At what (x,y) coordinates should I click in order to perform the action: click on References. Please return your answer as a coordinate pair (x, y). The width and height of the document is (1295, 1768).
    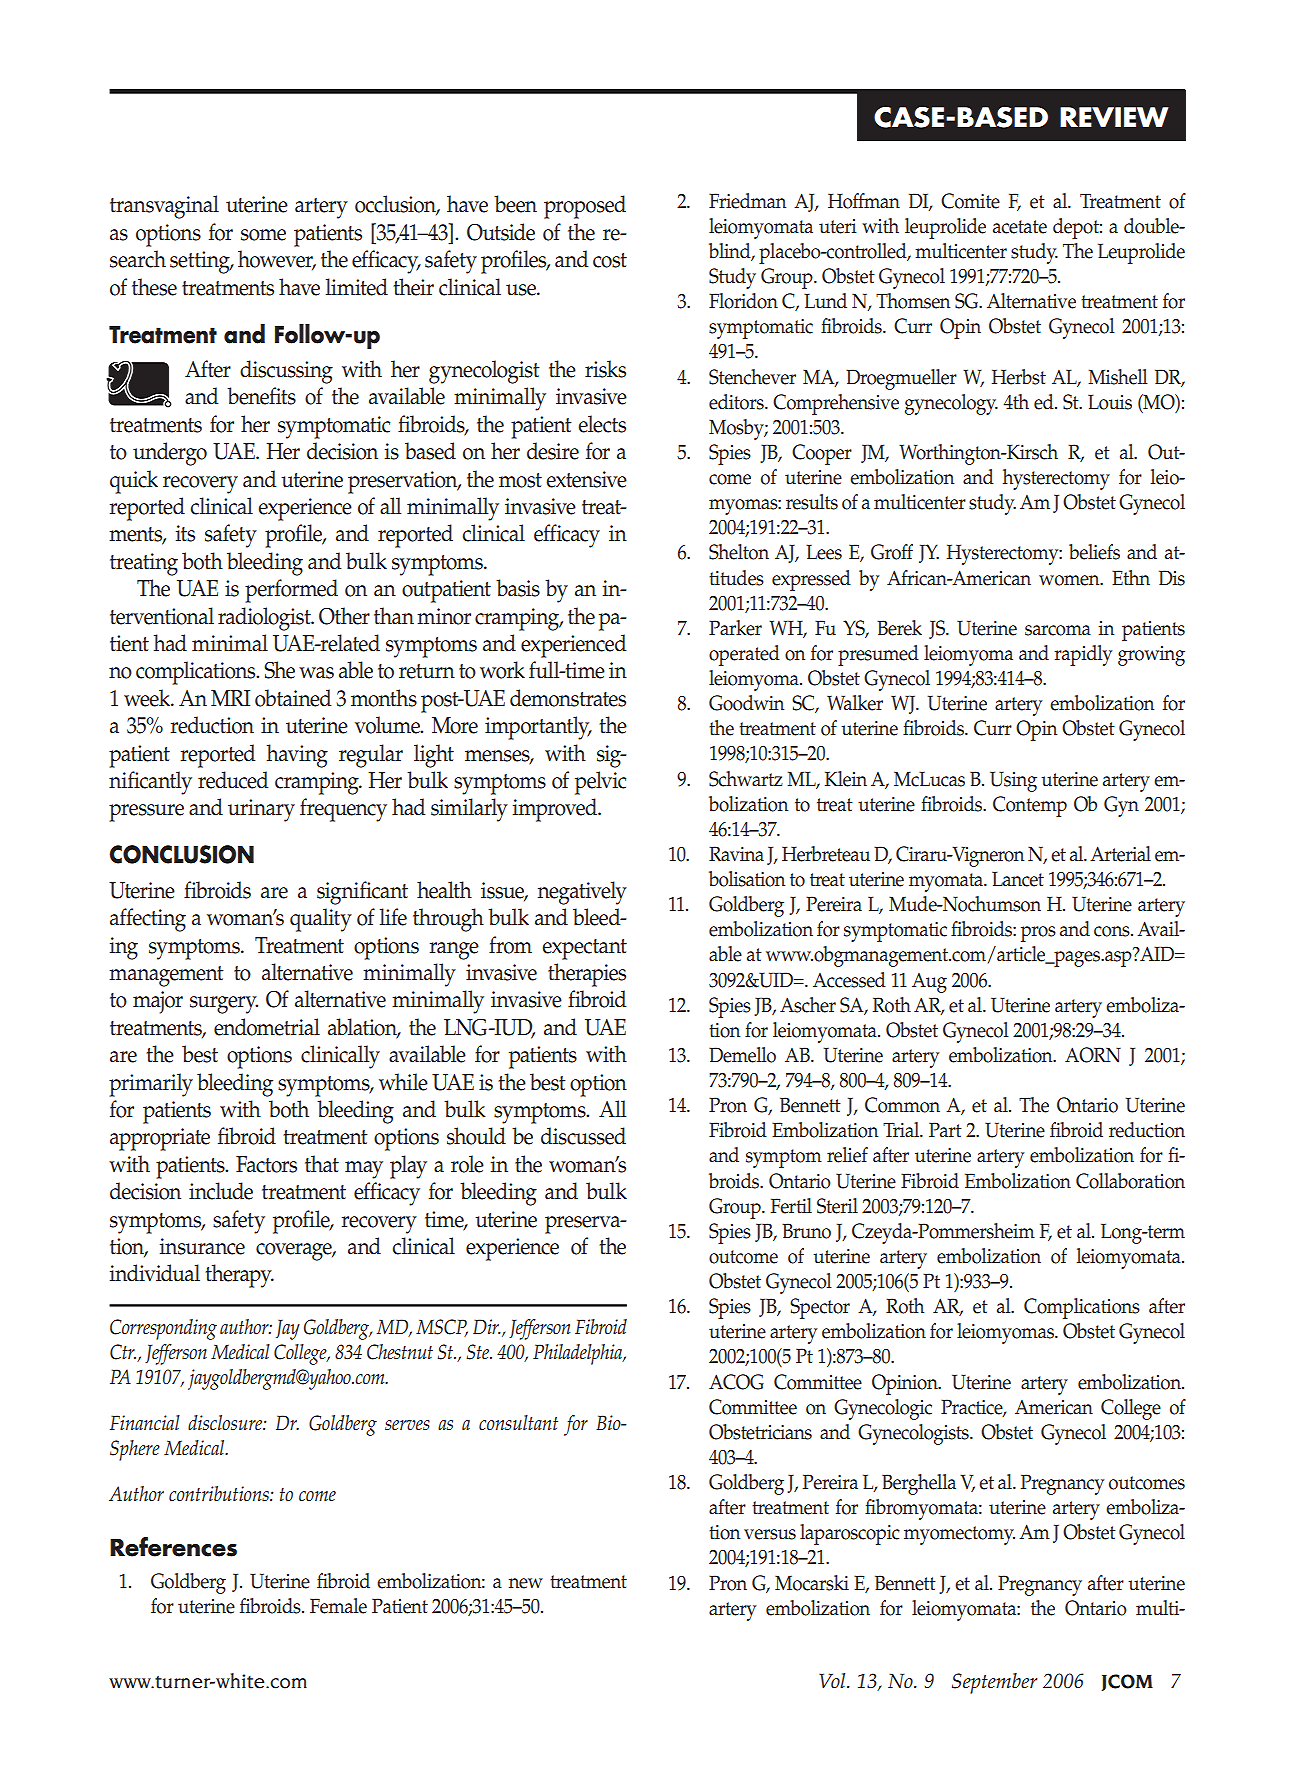
    Looking at the image, I should click on (173, 1547).
